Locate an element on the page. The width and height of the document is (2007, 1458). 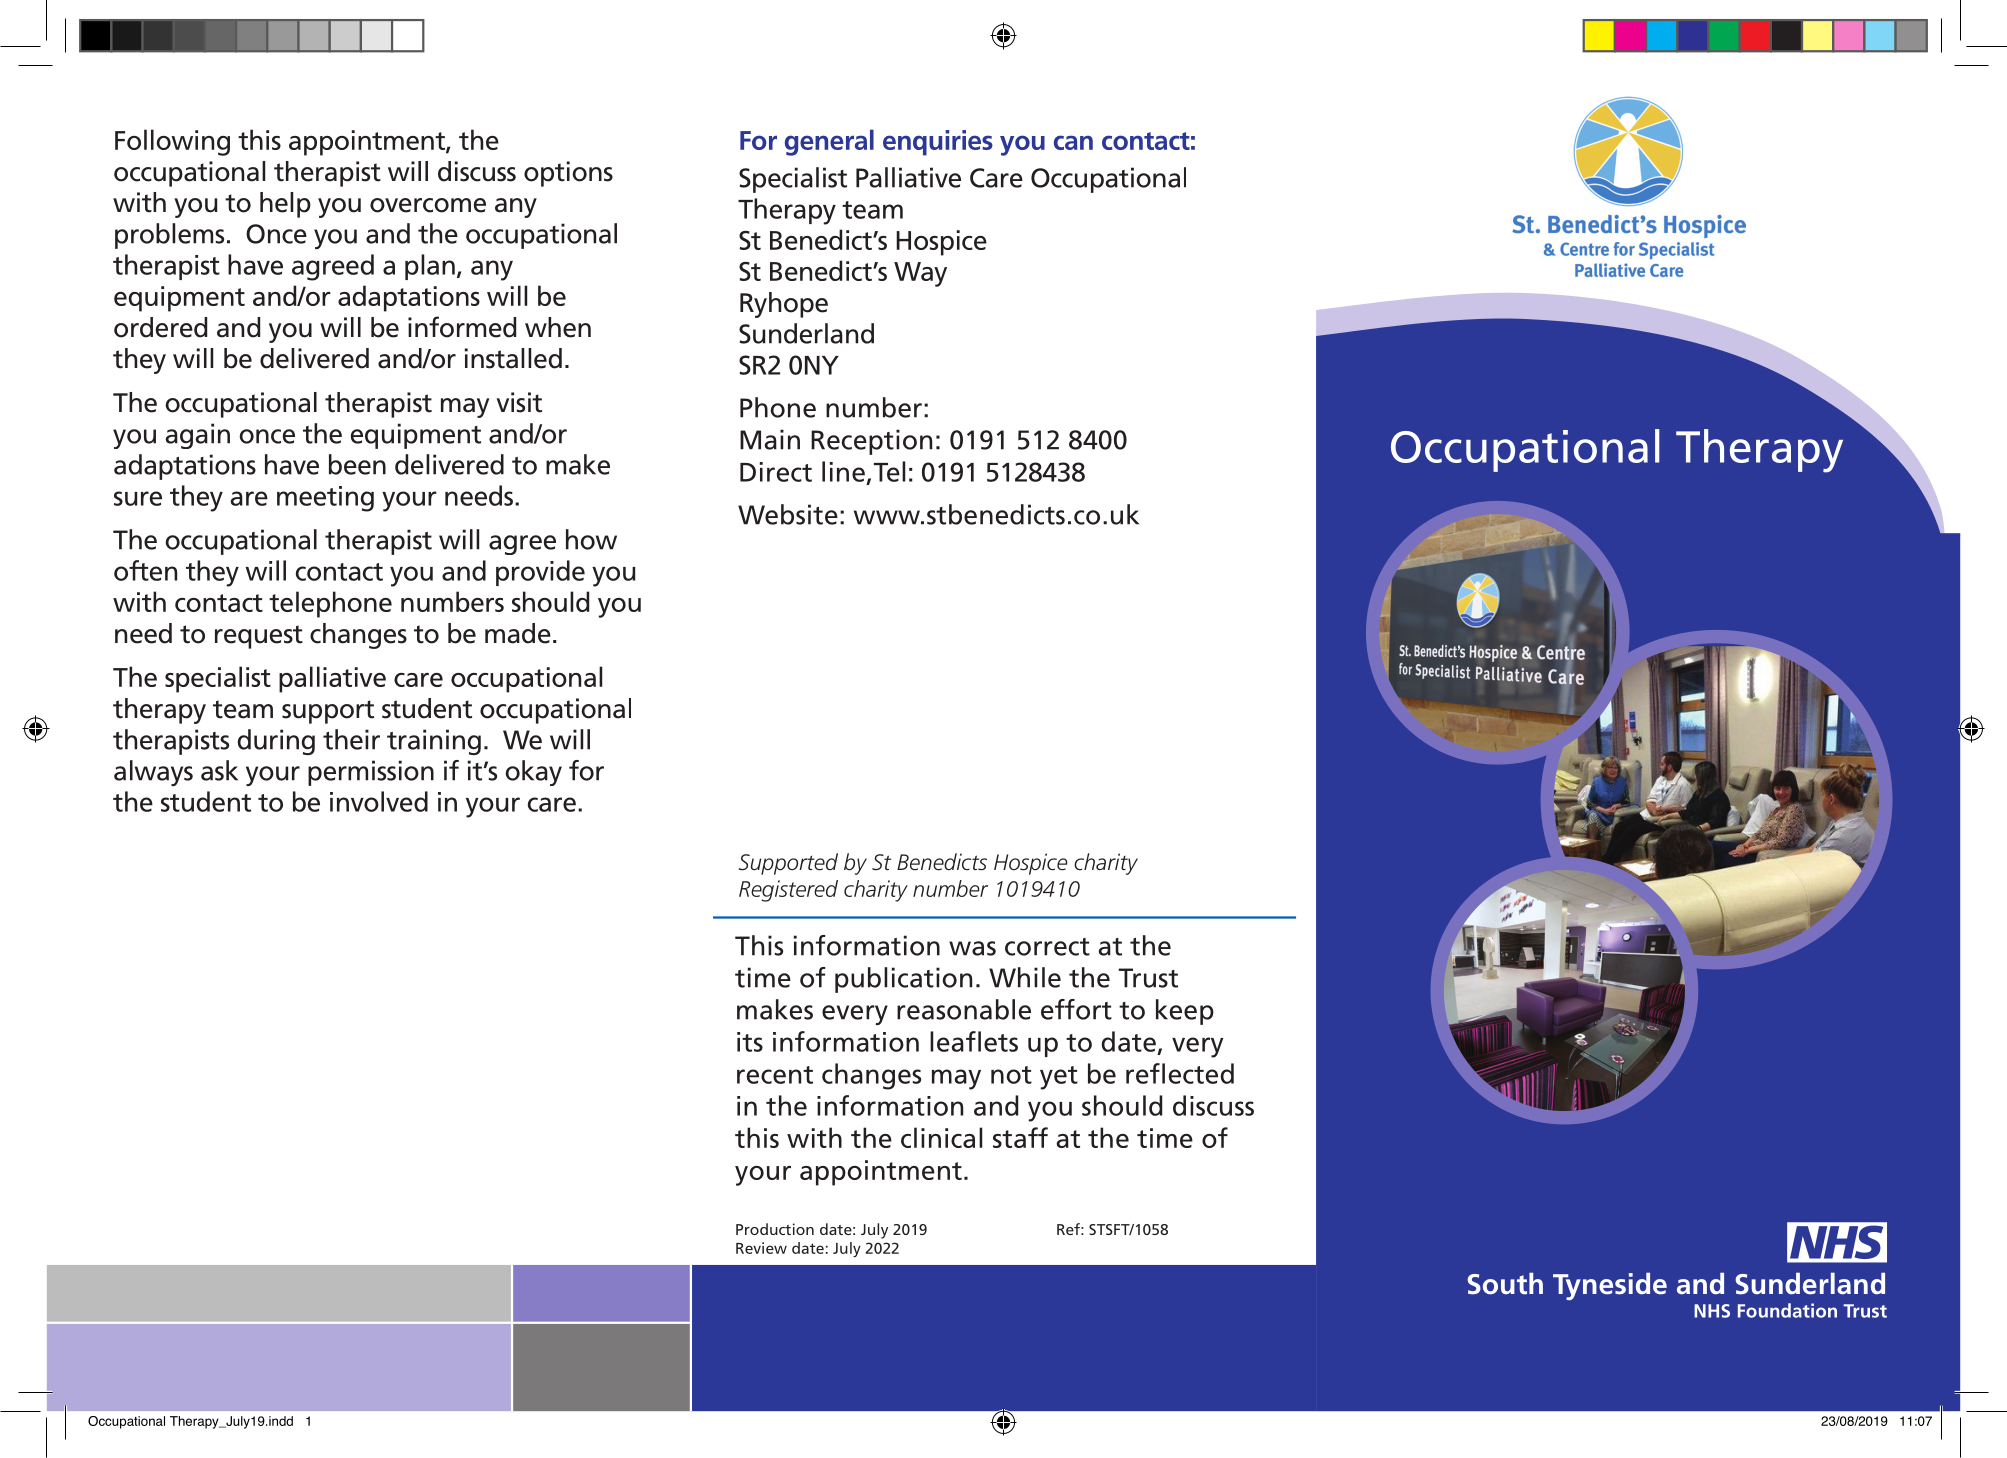
Review is located at coordinates (761, 1248).
